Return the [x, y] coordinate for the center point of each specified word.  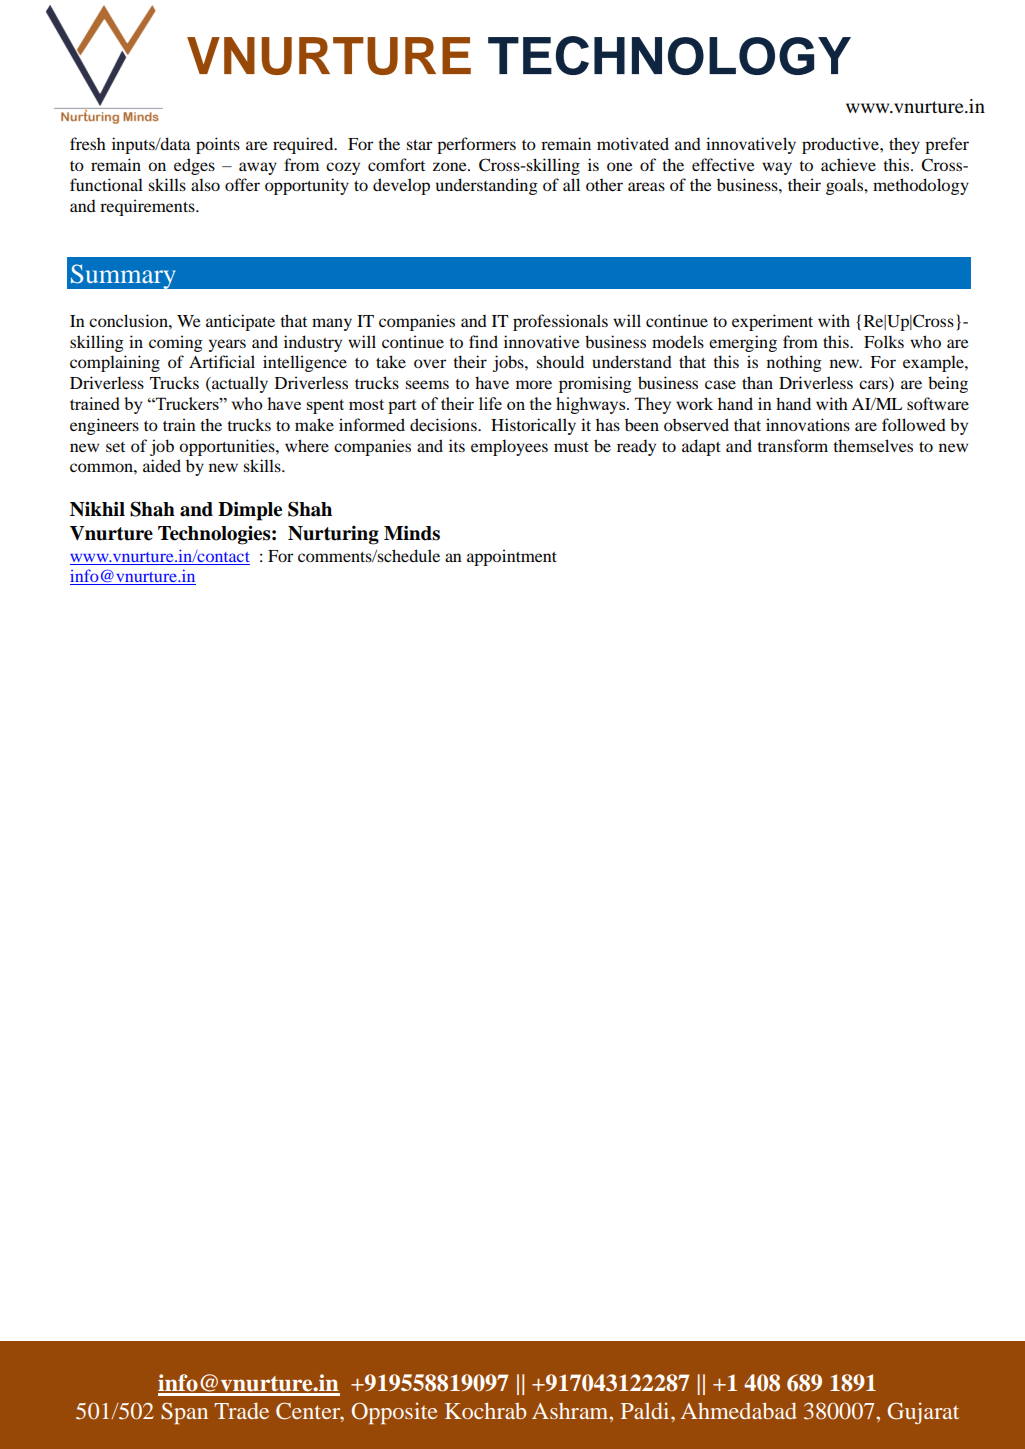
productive [841, 145]
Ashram [571, 1410]
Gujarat [923, 1413]
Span [184, 1413]
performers [476, 145]
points [218, 145]
